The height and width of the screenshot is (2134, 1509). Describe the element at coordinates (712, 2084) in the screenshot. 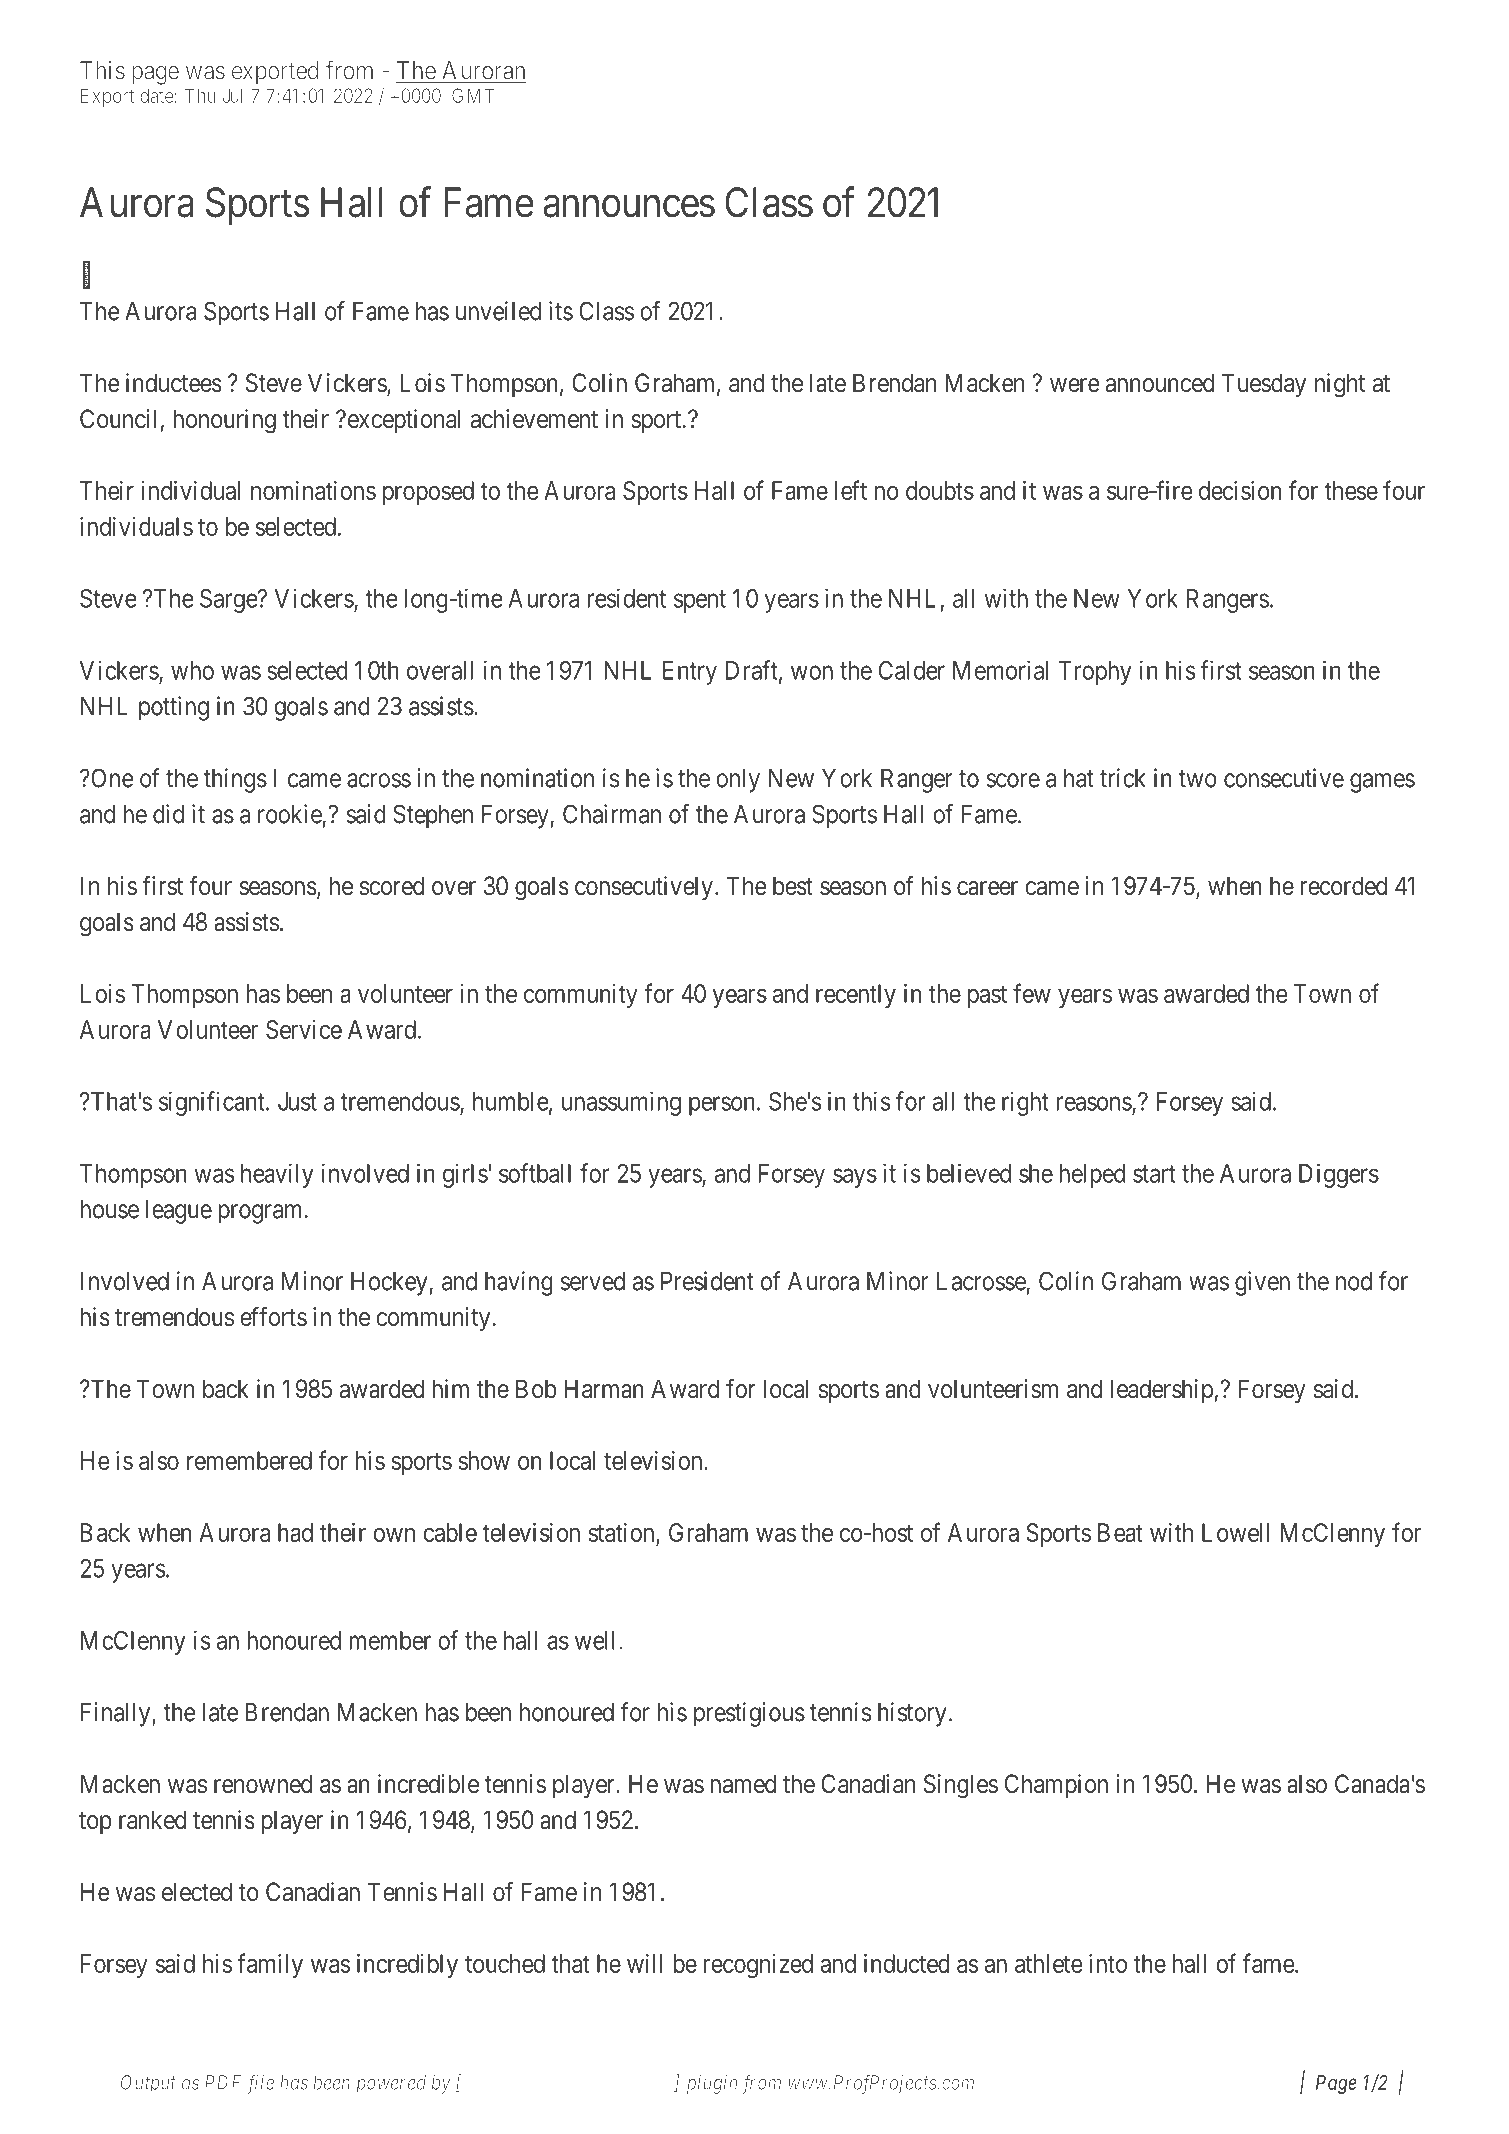

I see `plugin` at that location.
